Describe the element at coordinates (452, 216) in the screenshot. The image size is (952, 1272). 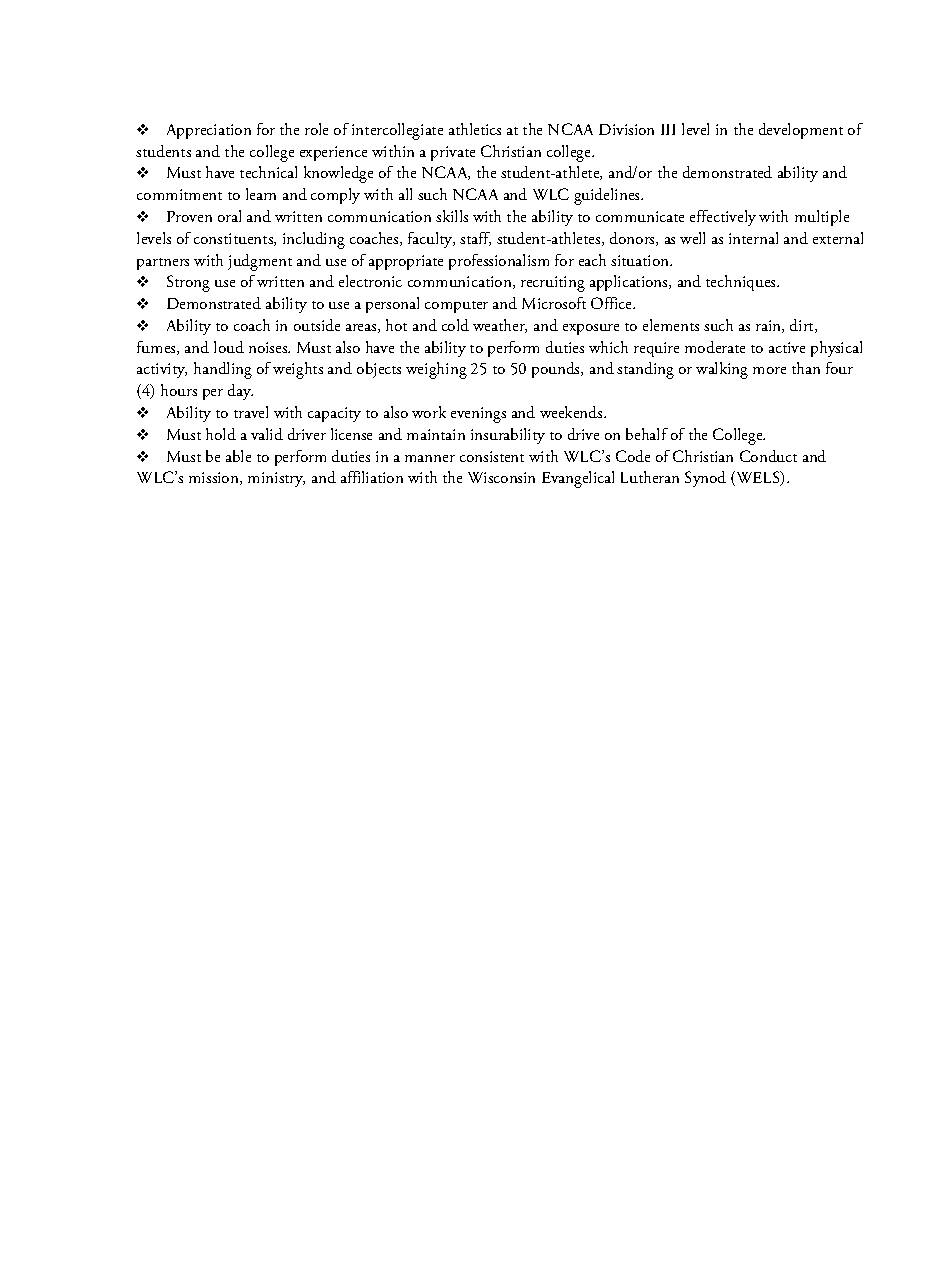
I see `skills` at that location.
